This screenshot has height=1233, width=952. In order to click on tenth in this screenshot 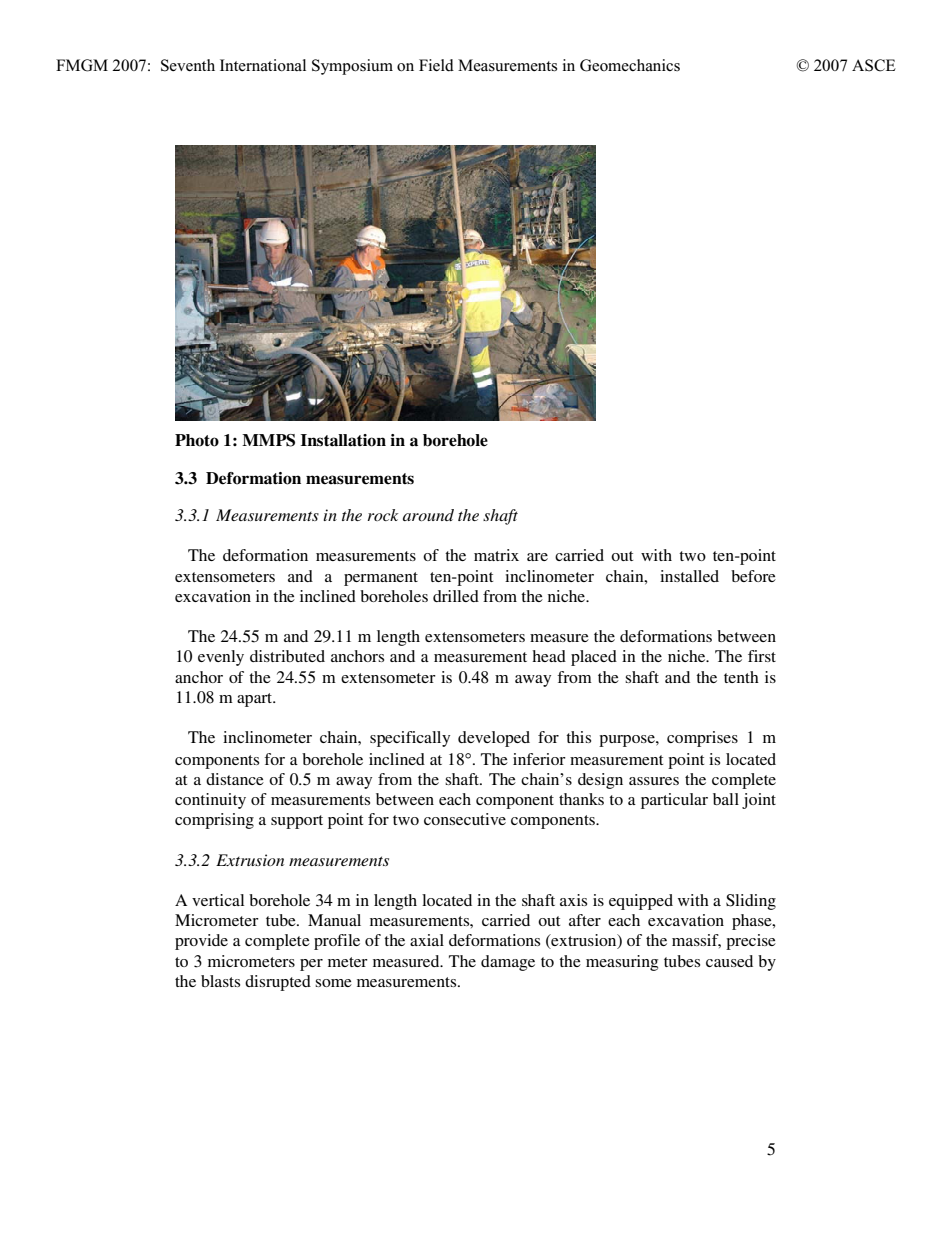, I will do `click(741, 677)`.
